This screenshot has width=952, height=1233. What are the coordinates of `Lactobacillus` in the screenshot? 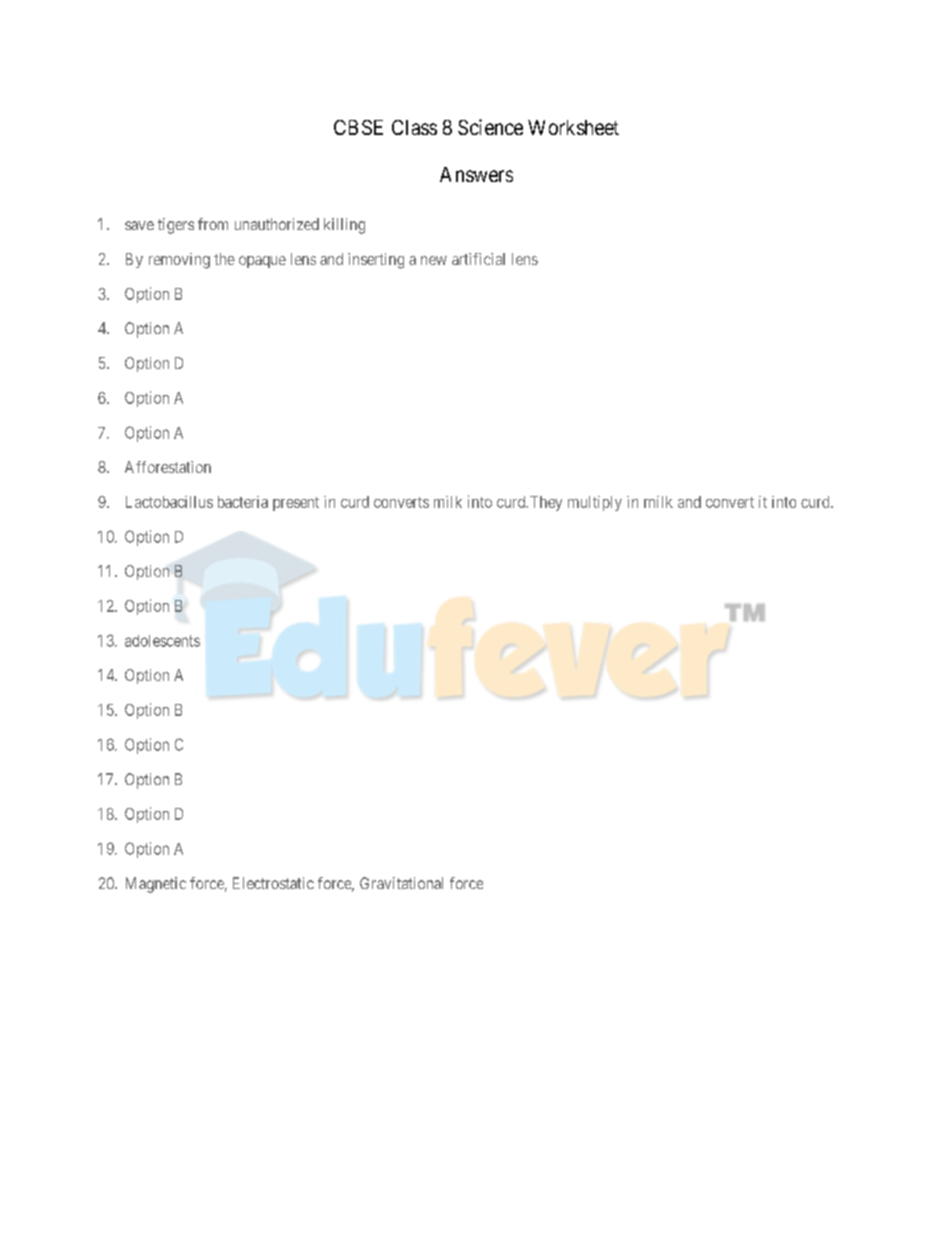 It's located at (169, 502).
